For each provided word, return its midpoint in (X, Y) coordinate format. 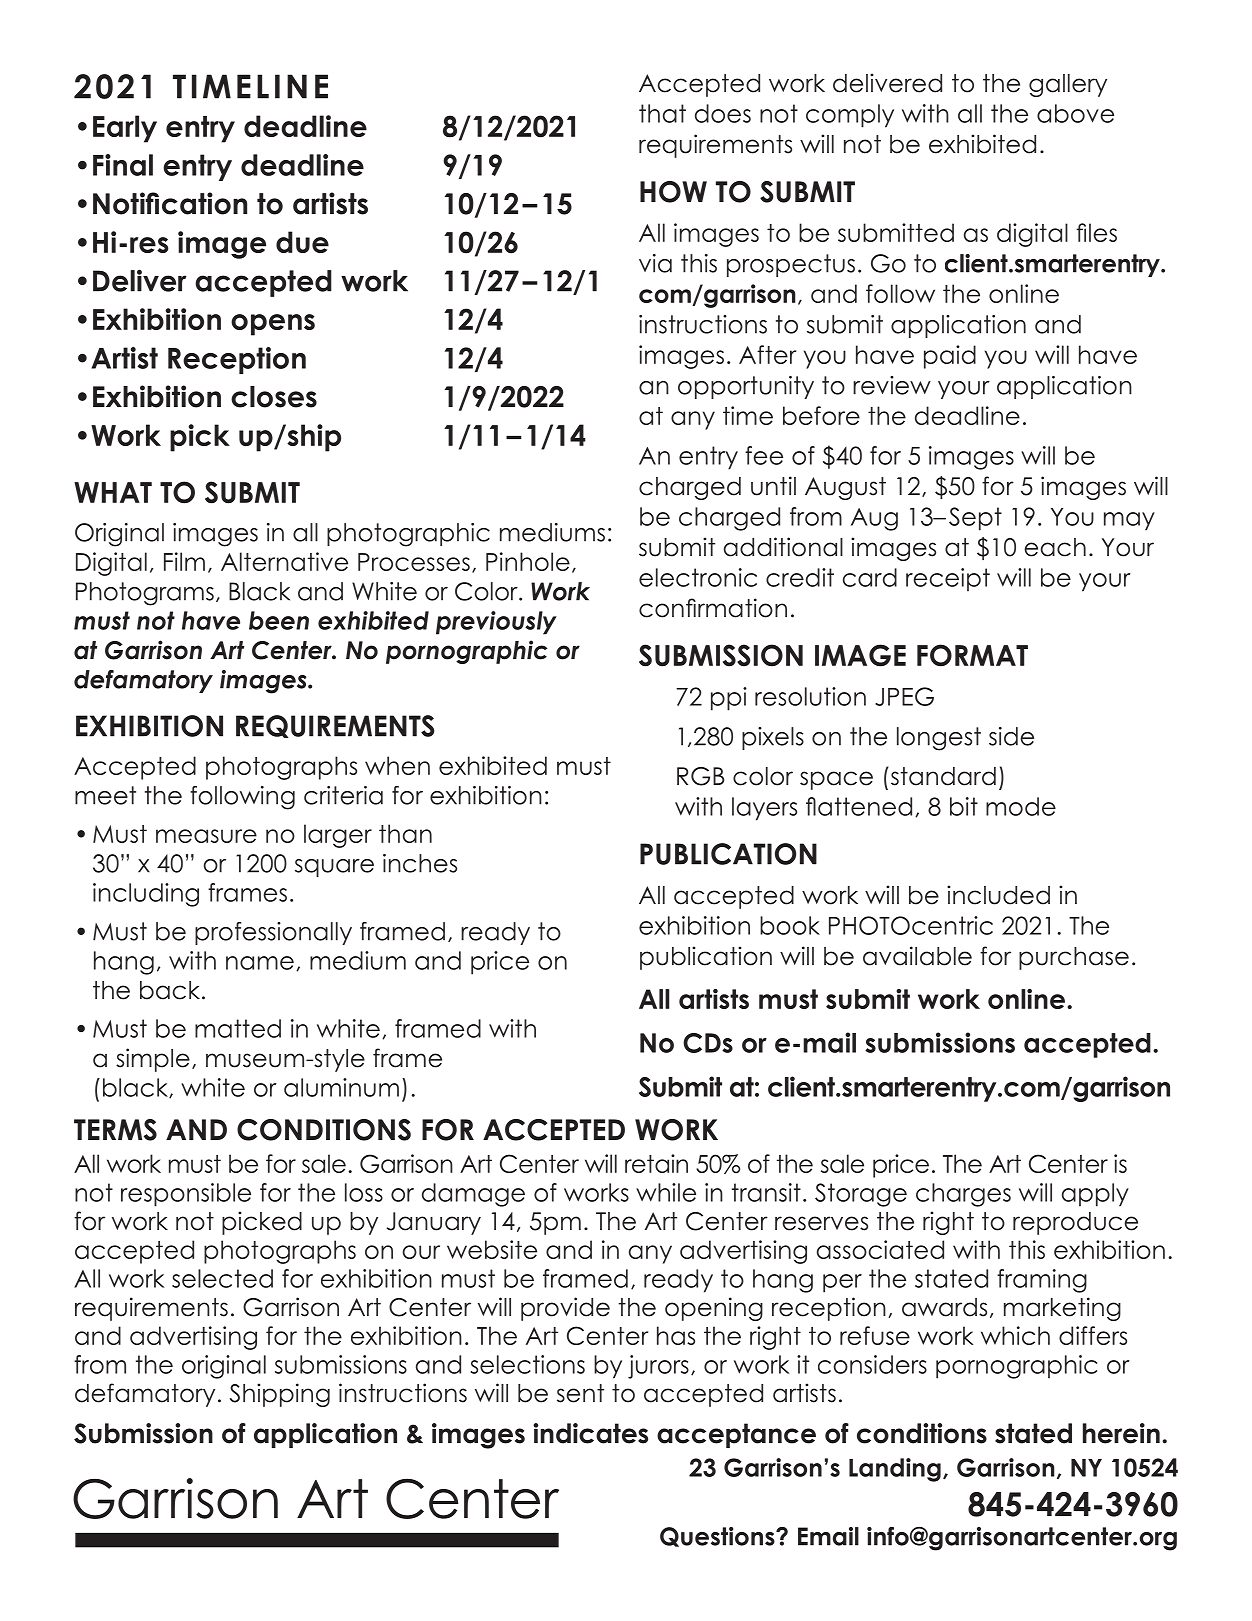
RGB (700, 776)
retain (656, 1163)
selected (222, 1278)
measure (206, 836)
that (662, 113)
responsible (186, 1195)
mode (1021, 806)
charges (963, 1195)
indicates (590, 1433)
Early (125, 129)
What (113, 492)
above (1075, 113)
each (1055, 547)
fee (764, 455)
